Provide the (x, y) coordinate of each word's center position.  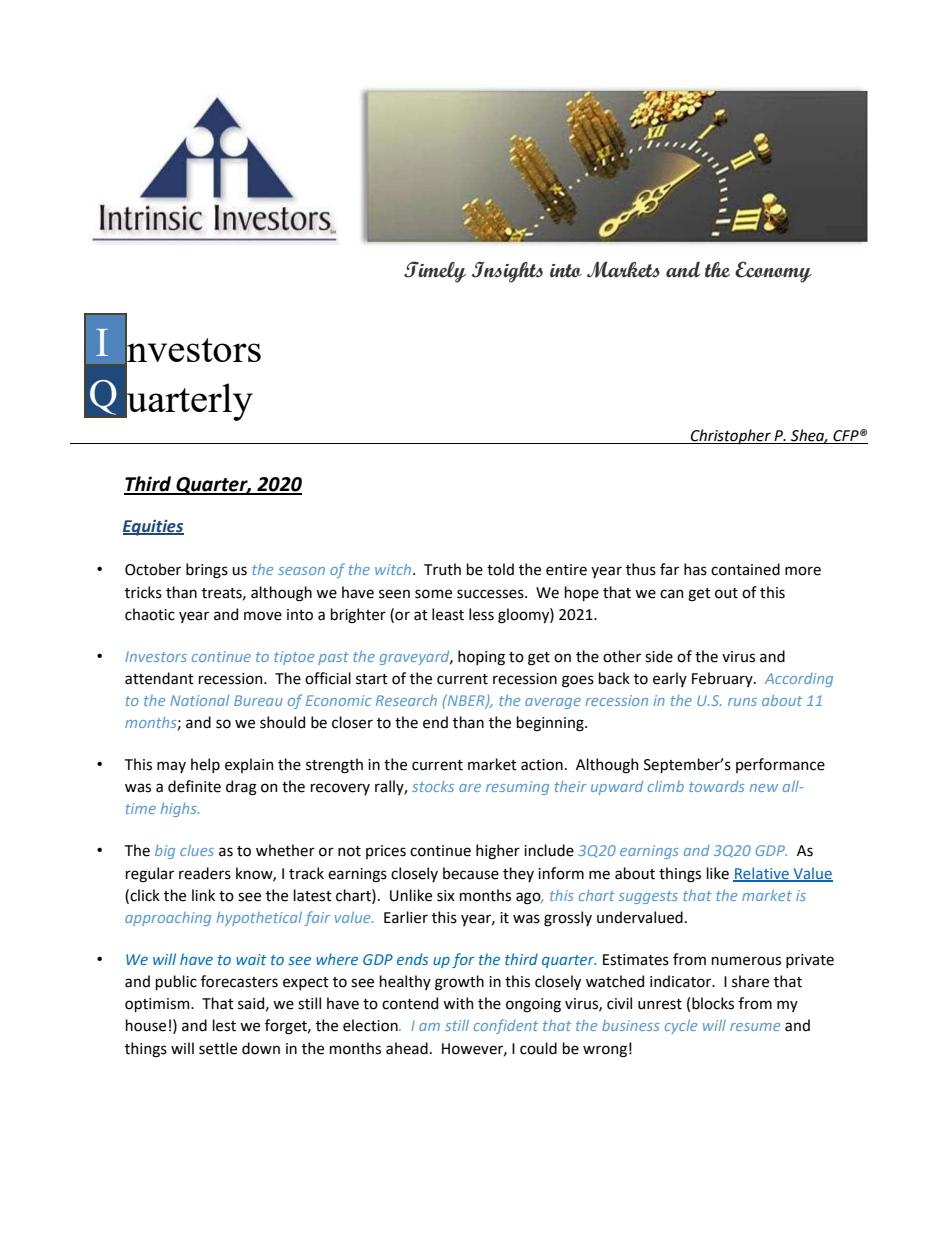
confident (506, 1026)
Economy (773, 272)
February (723, 679)
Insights (507, 272)
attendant (159, 678)
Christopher (731, 436)
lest (224, 1025)
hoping (481, 658)
